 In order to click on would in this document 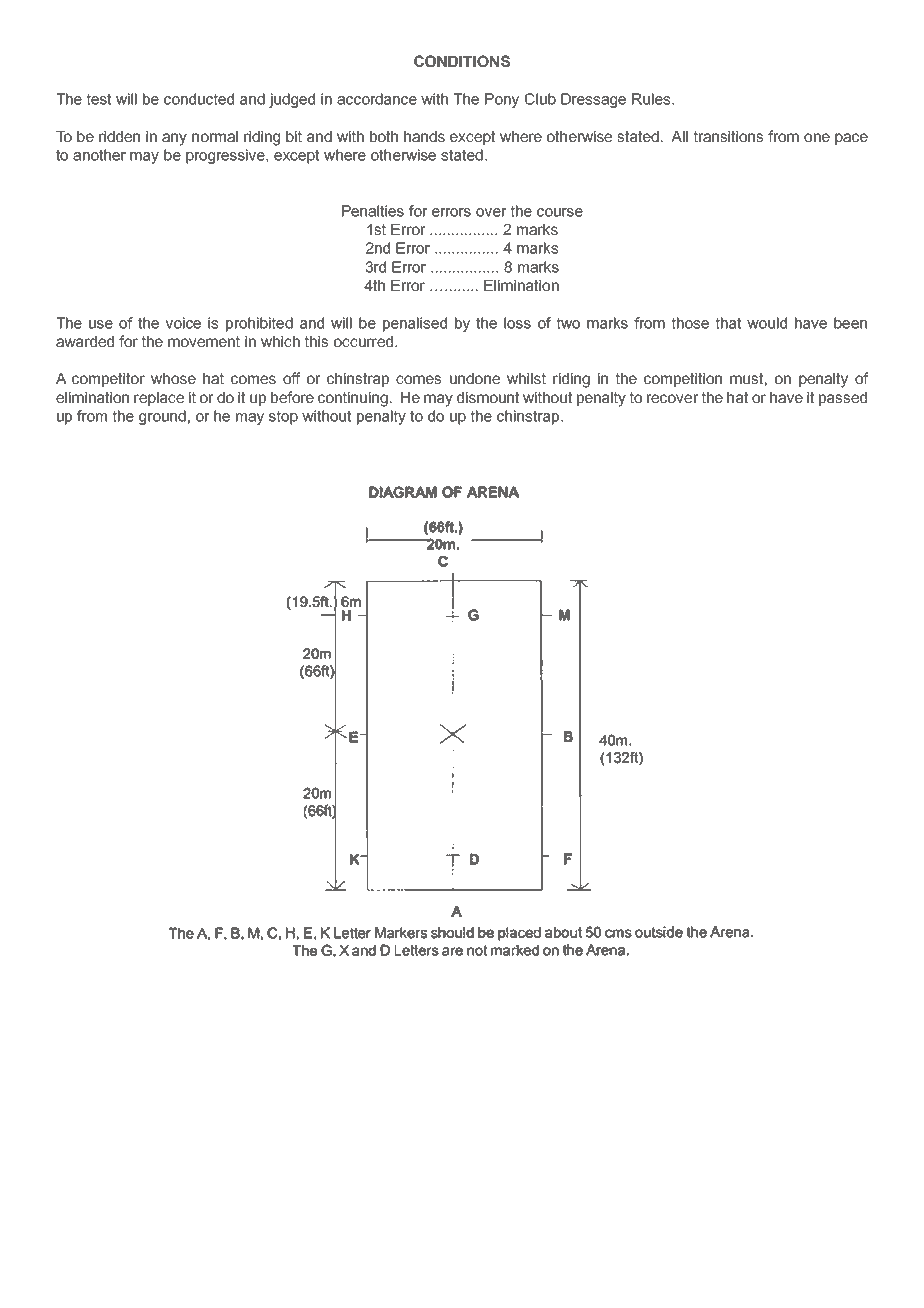, I will do `click(767, 323)`.
